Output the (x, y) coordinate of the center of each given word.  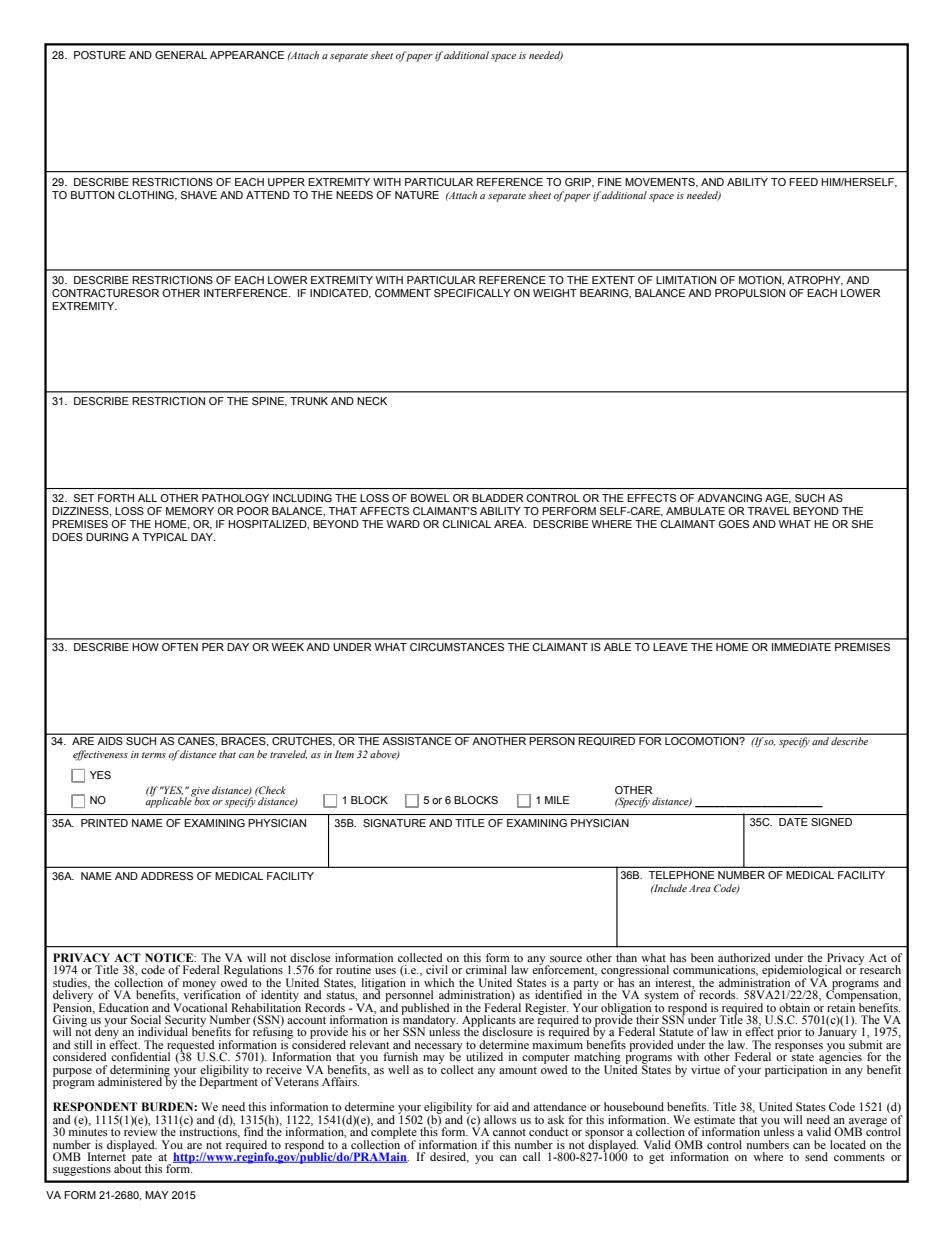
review (140, 1130)
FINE (610, 182)
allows (500, 1119)
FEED (803, 182)
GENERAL (181, 55)
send (816, 1156)
